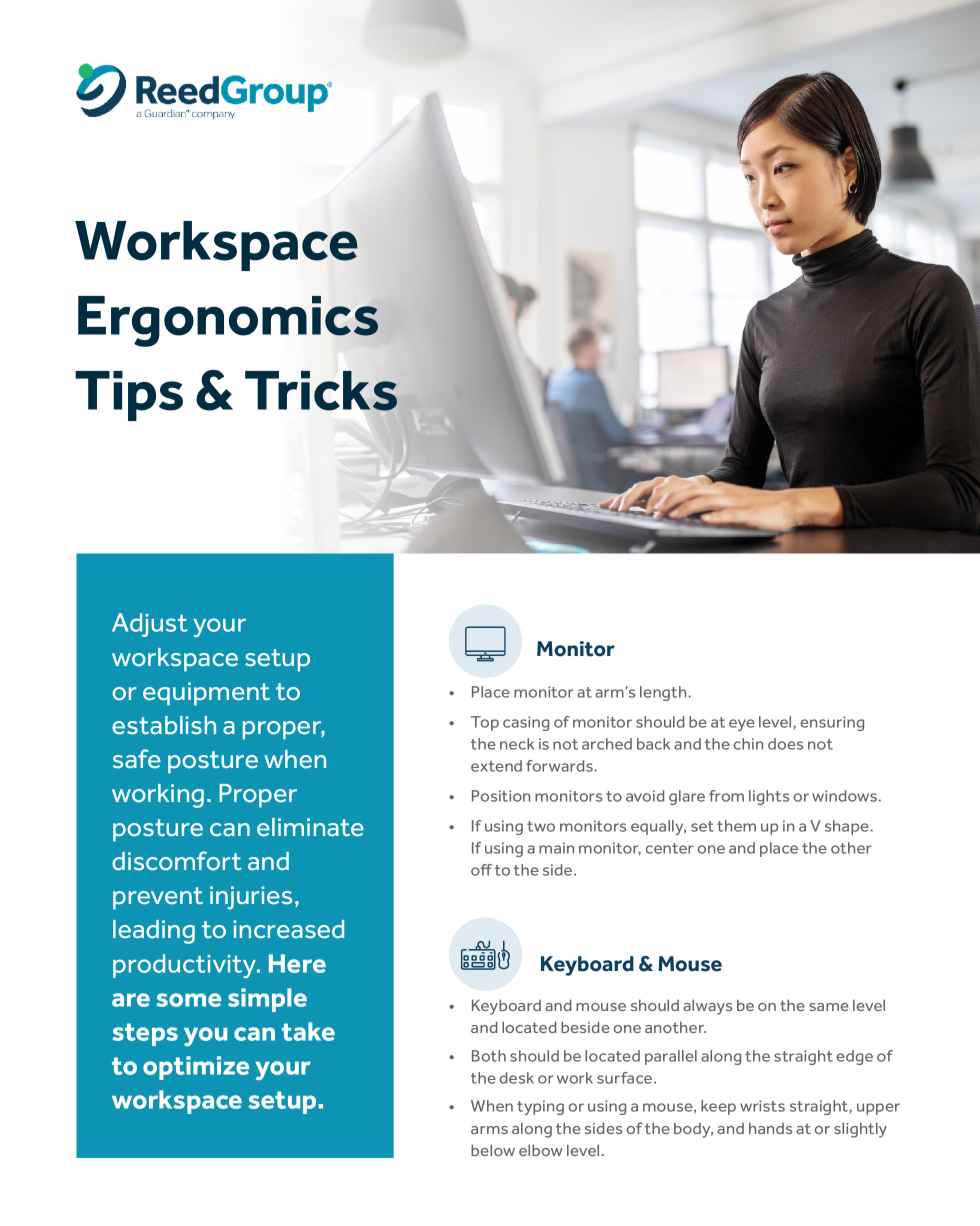  Describe the element at coordinates (481, 870) in the page. I see `off` at that location.
